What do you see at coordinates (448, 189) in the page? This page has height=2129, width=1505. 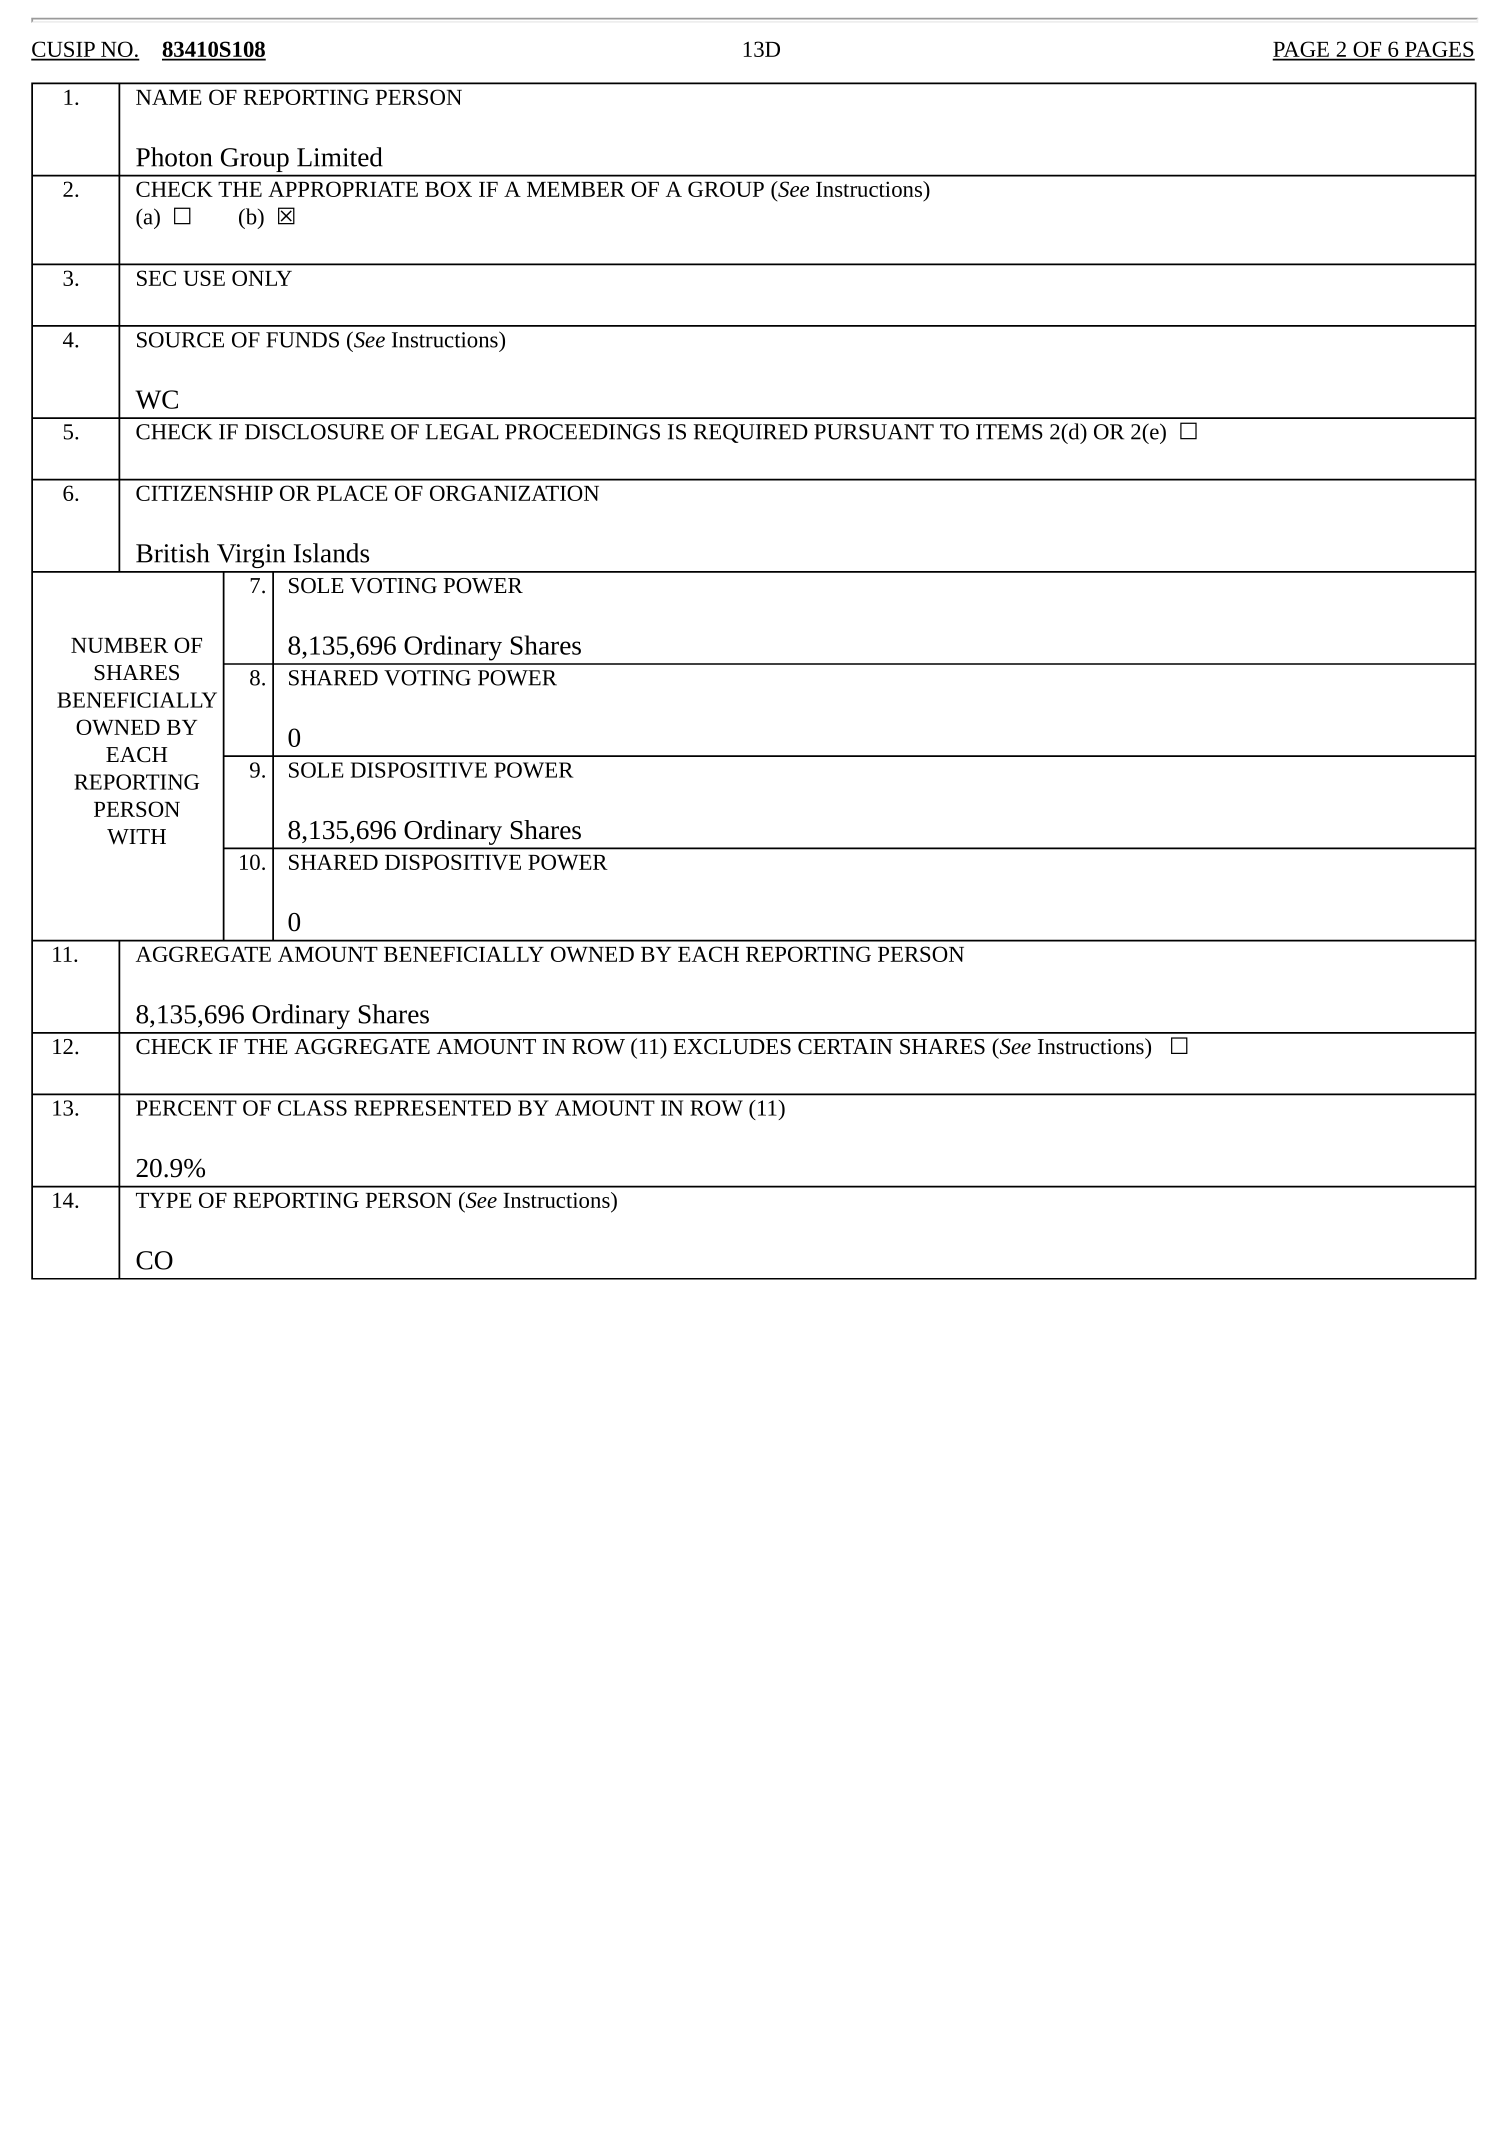 I see `BOX` at bounding box center [448, 189].
